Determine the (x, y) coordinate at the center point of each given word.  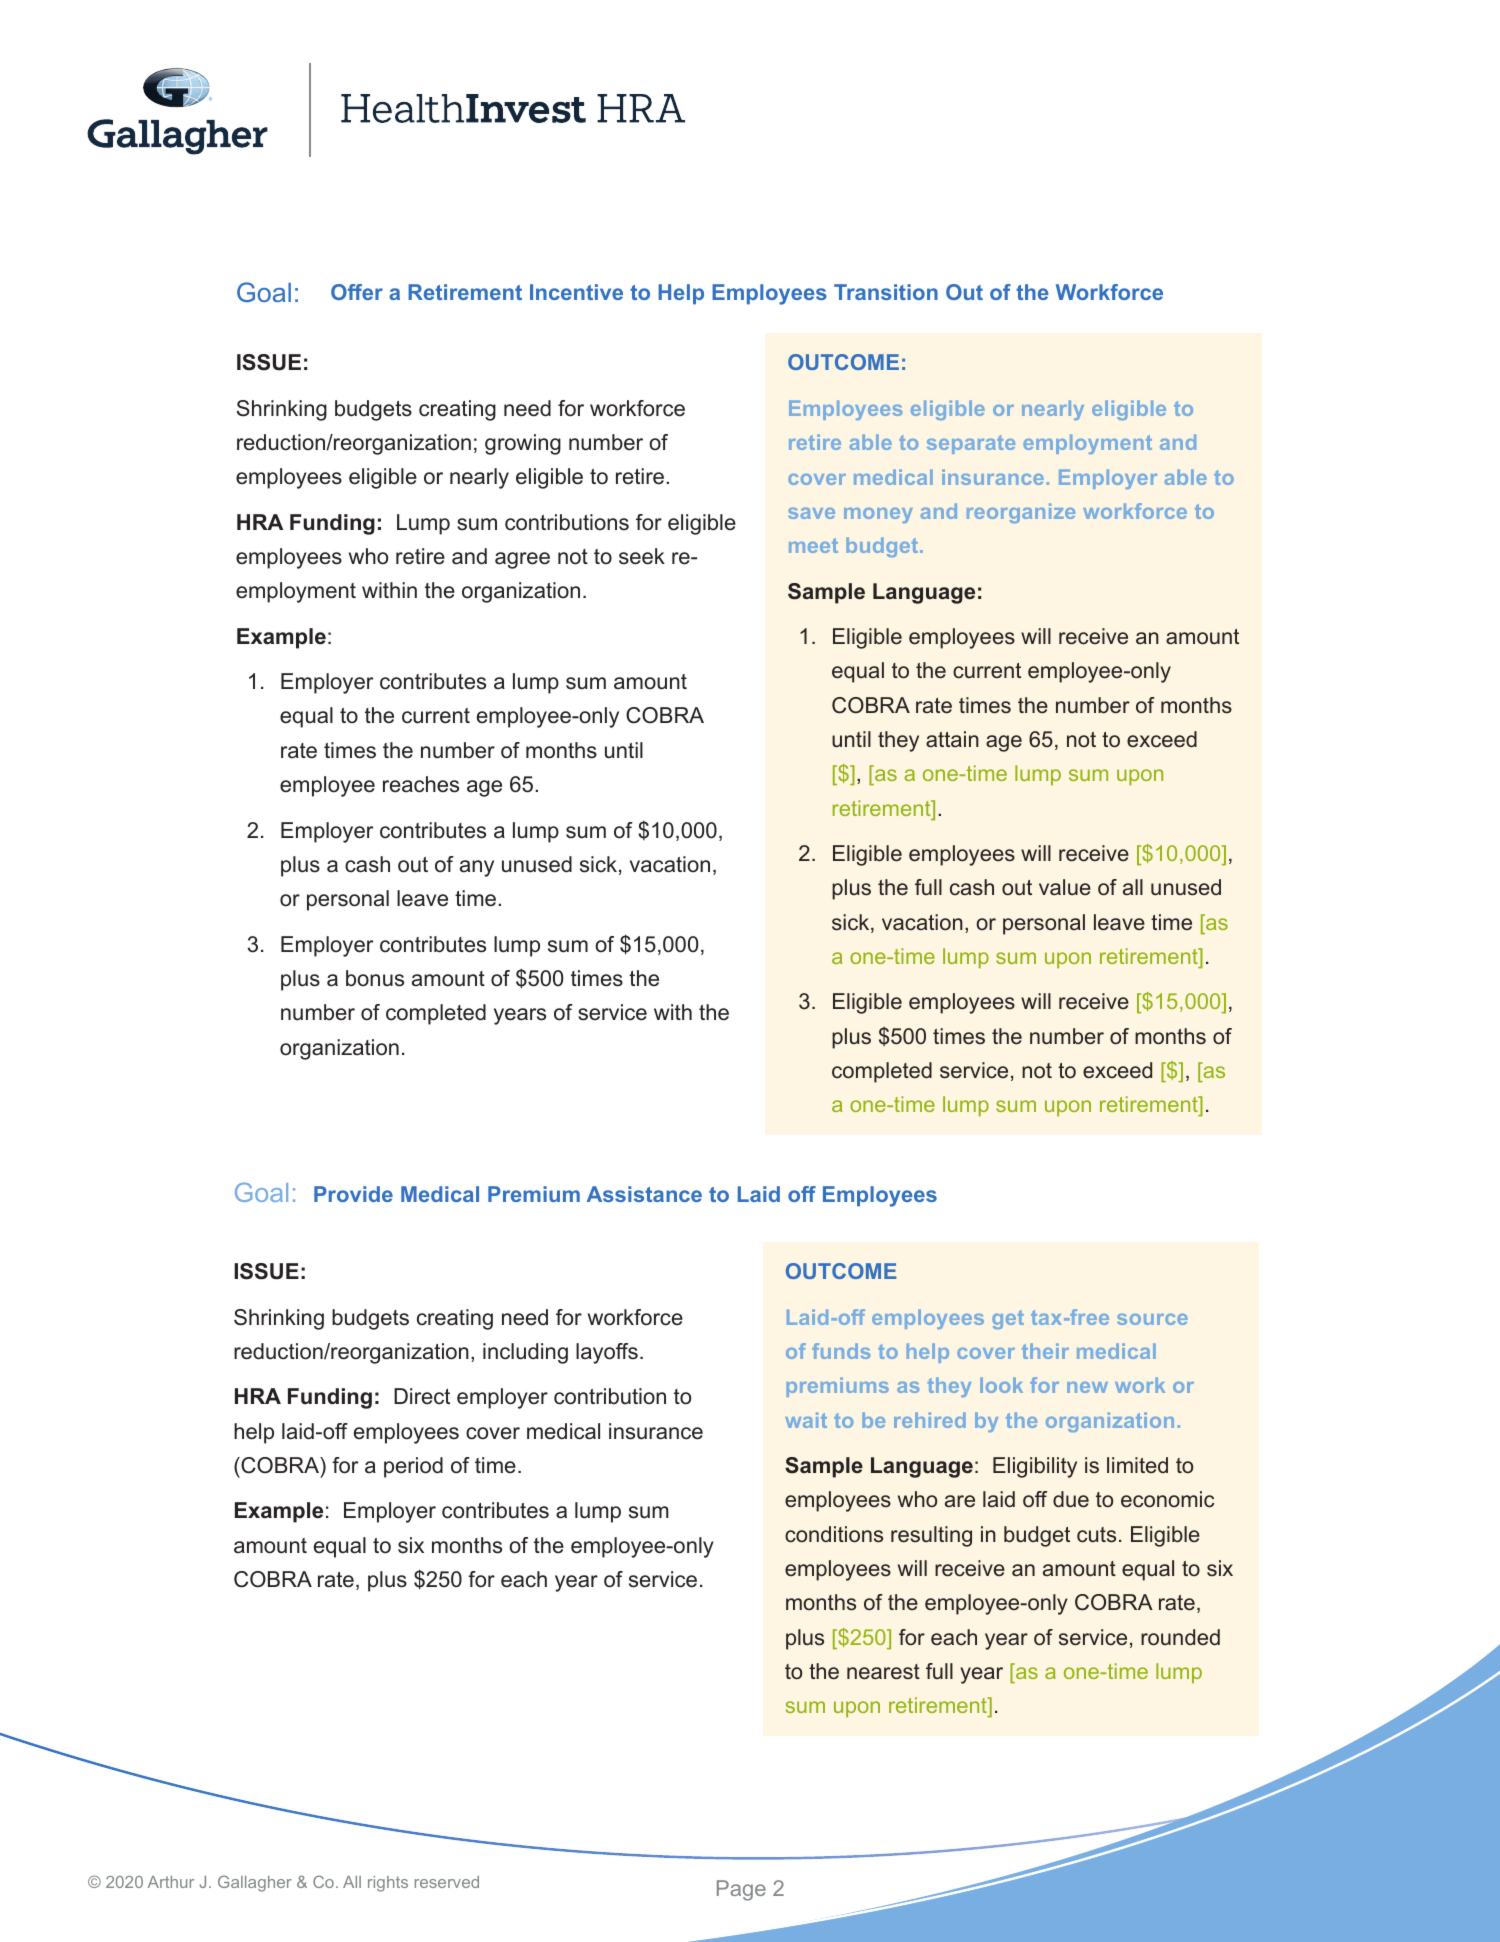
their (1045, 1351)
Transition (886, 292)
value (1065, 887)
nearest (883, 1672)
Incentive (576, 292)
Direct (422, 1396)
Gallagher (255, 1883)
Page (741, 1890)
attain (952, 739)
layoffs (607, 1353)
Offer (357, 292)
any (477, 868)
